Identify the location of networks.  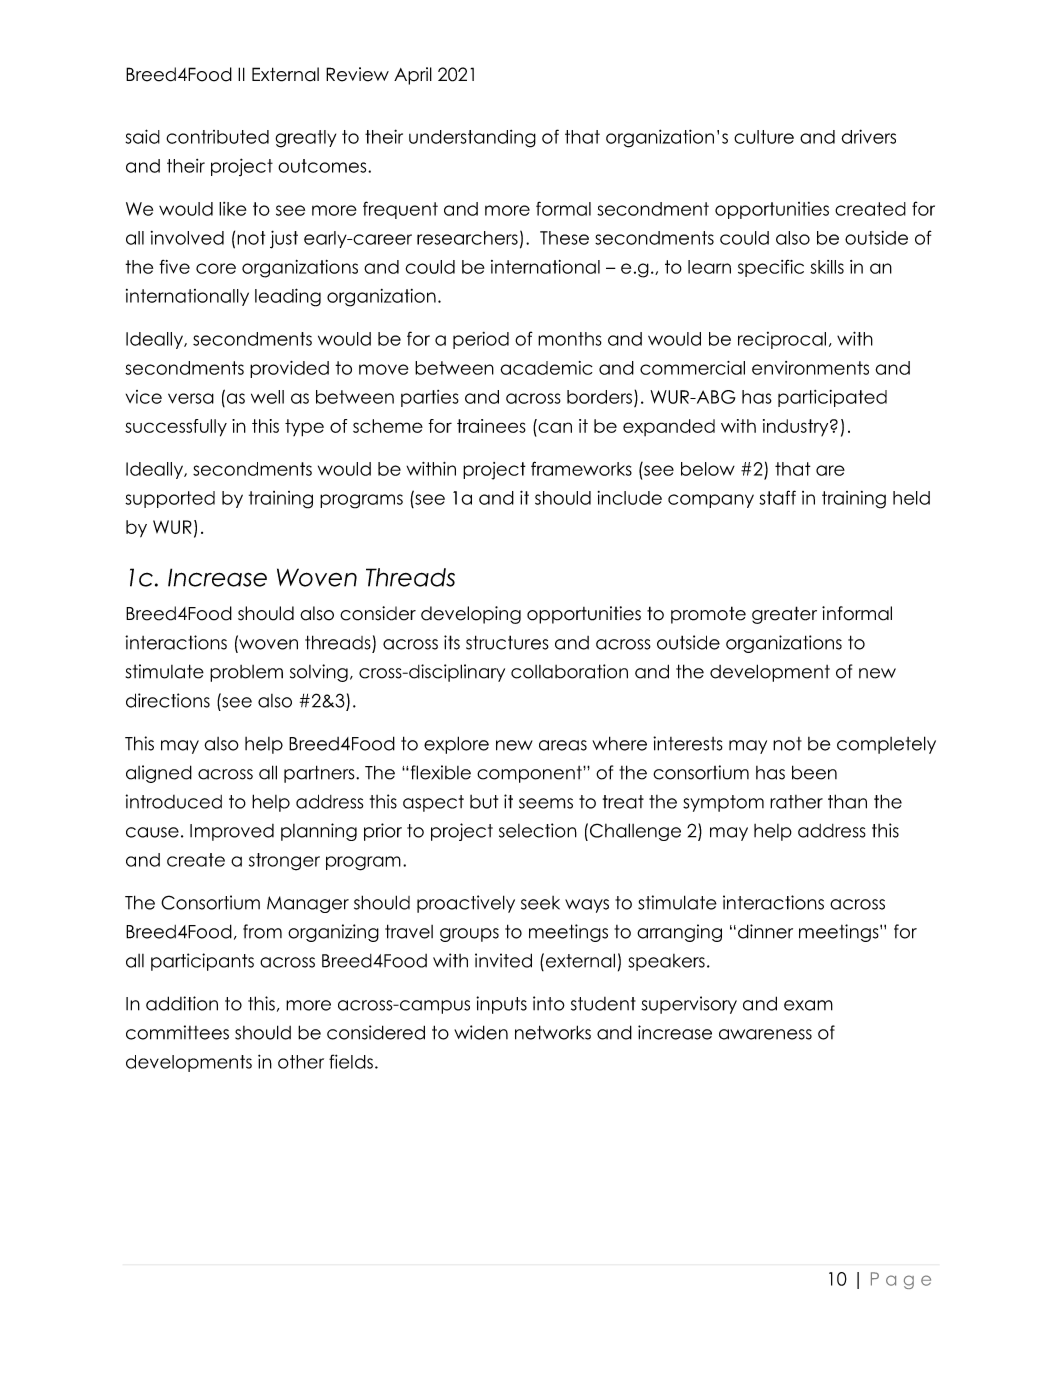
(553, 1032).
